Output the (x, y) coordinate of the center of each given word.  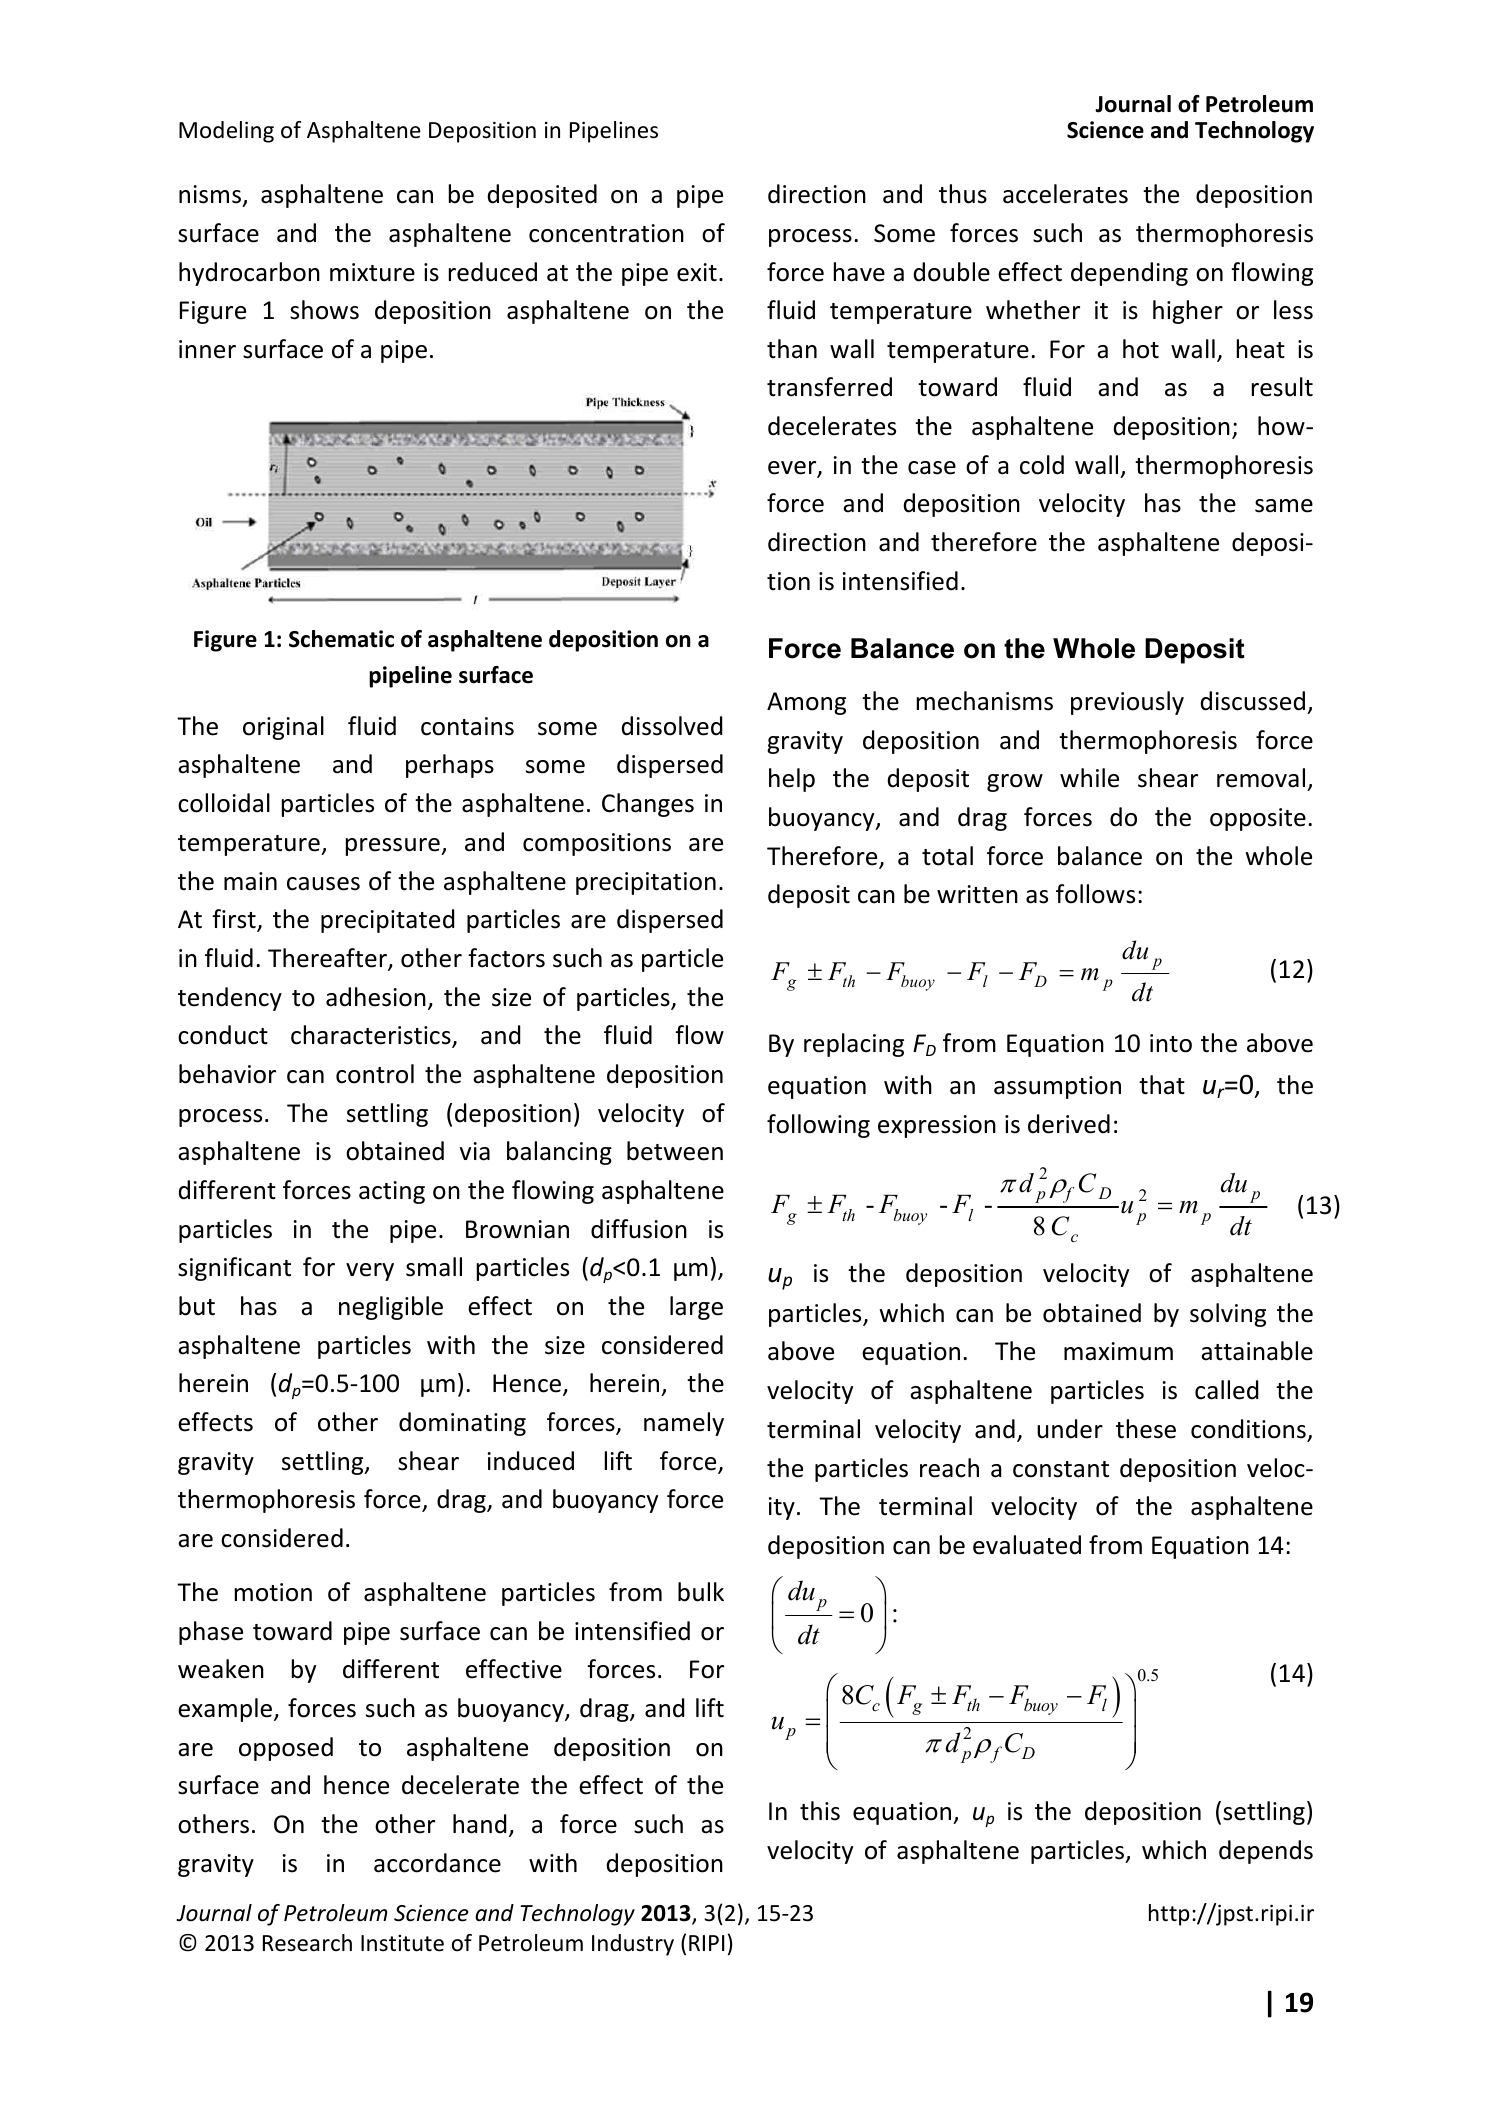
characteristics (372, 1036)
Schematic (341, 639)
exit (697, 272)
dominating (462, 1424)
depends (1266, 1852)
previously (1127, 703)
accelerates (1065, 194)
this (820, 1811)
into (1171, 1043)
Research (307, 1943)
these (1146, 1429)
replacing (854, 1045)
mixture (372, 272)
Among (806, 703)
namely (684, 1424)
